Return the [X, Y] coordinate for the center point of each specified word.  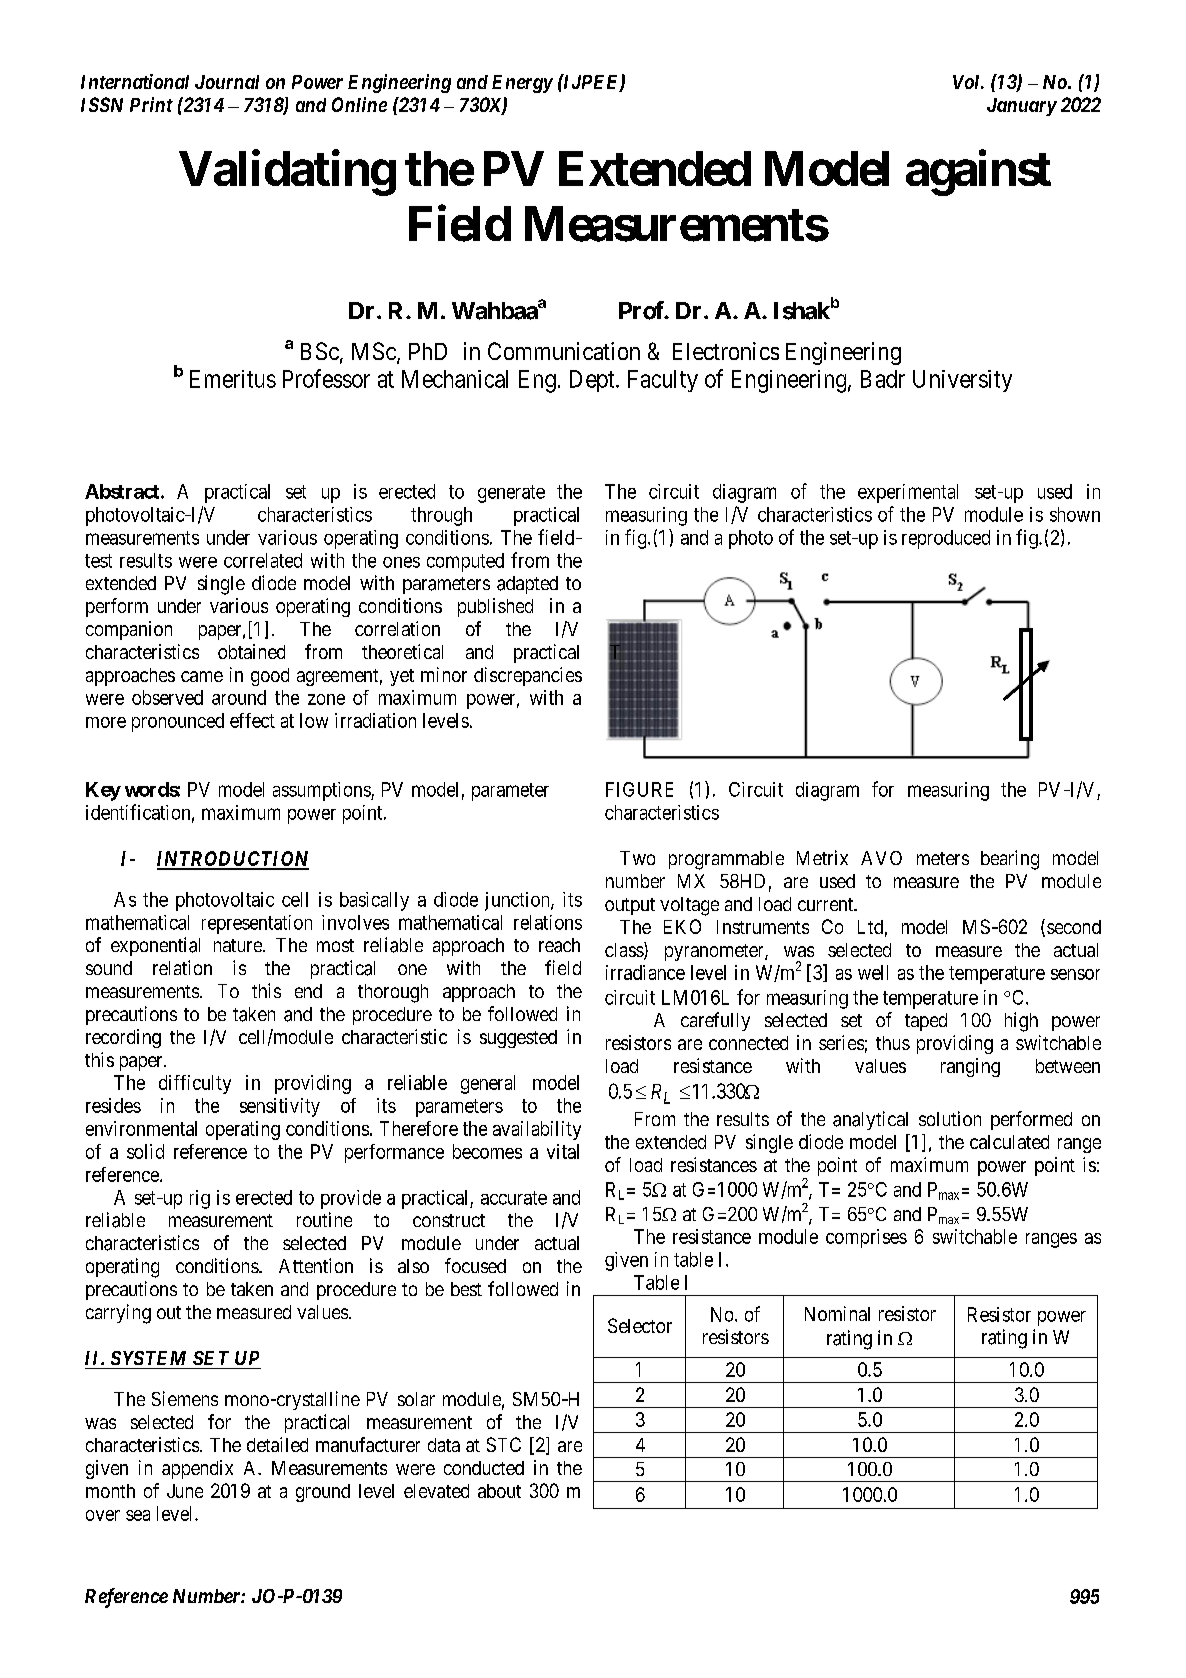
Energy [522, 84]
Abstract [122, 491]
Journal [227, 82]
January [1022, 107]
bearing [1010, 860]
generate [511, 494]
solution [950, 1118]
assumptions [322, 791]
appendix [197, 1469]
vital [563, 1151]
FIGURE [639, 789]
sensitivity [280, 1107]
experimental [908, 493]
